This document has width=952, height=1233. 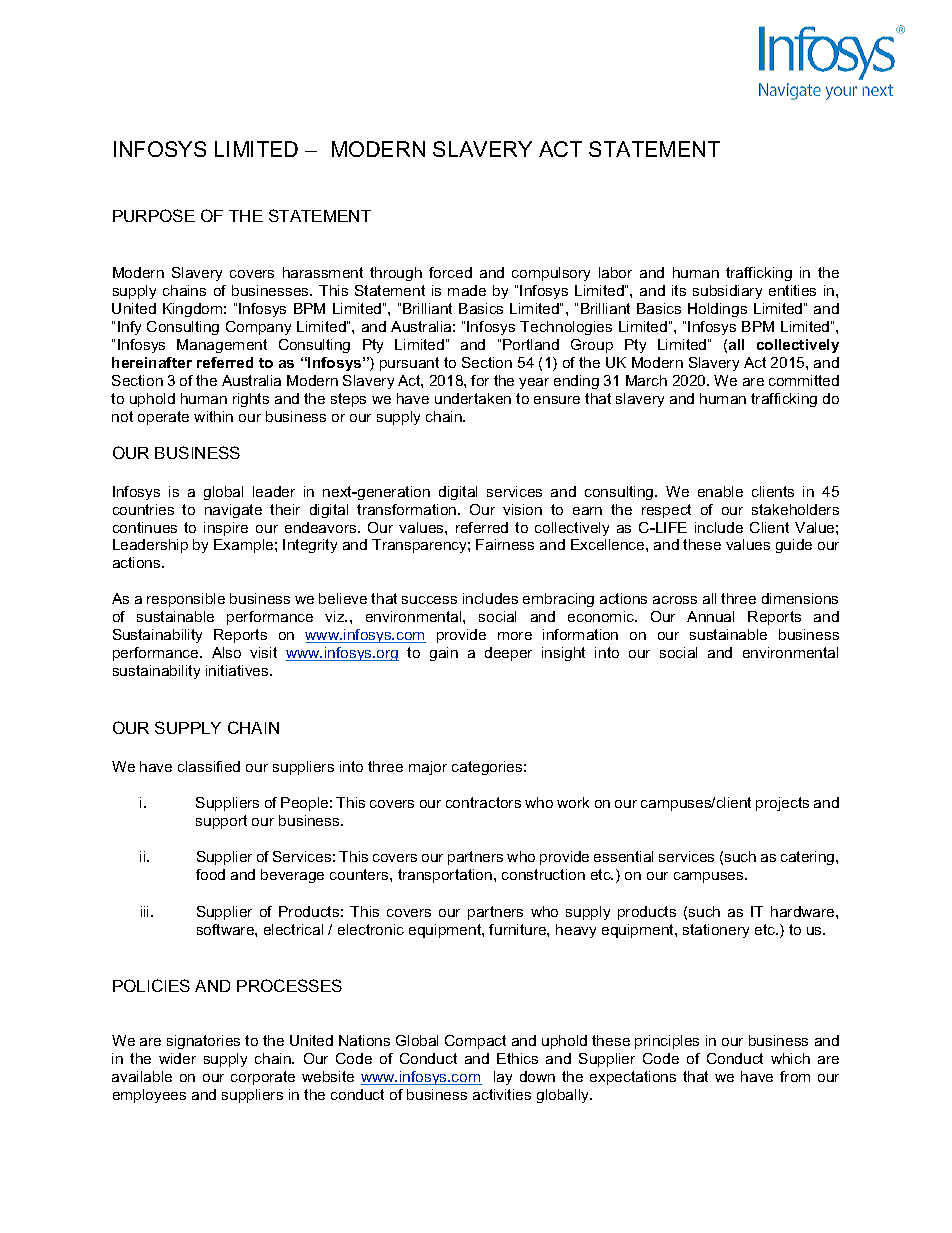 I want to click on projects, so click(x=782, y=804).
